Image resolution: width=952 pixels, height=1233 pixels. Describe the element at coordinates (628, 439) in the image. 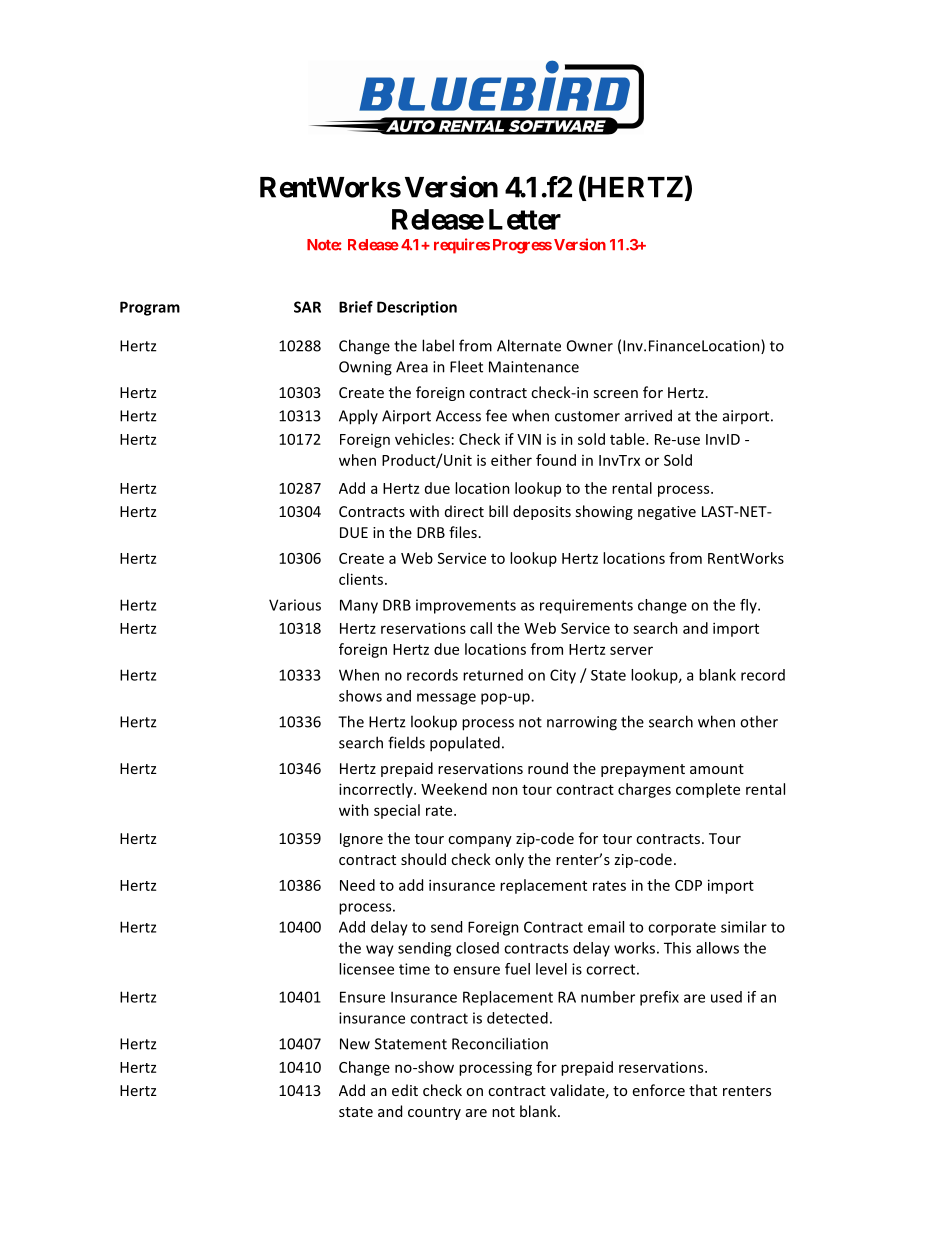

I see `table` at that location.
